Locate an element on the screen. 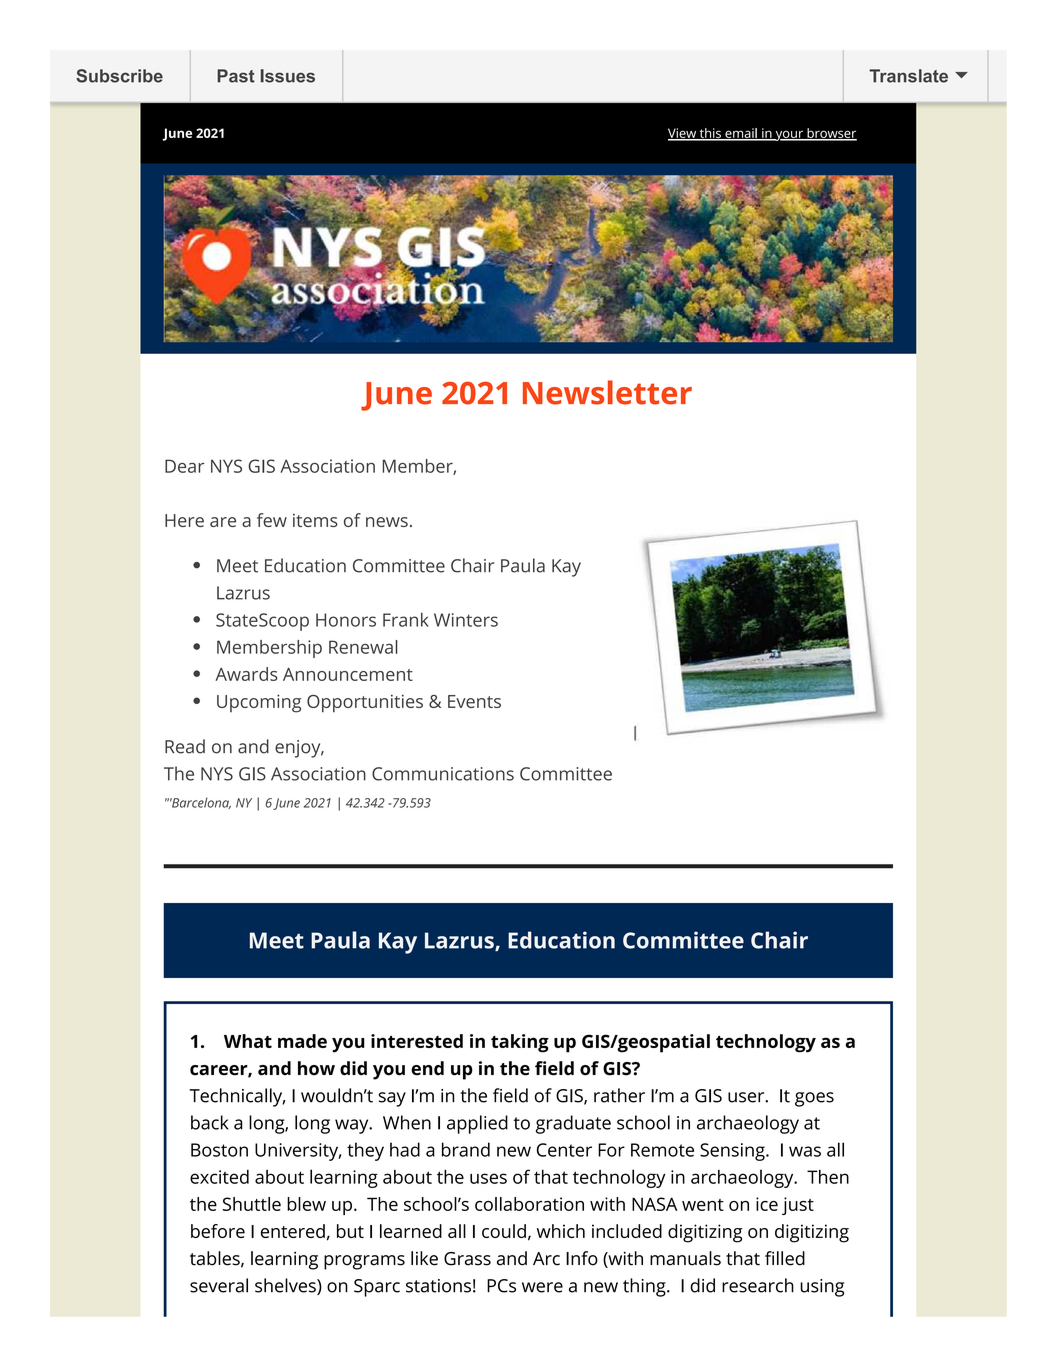 The height and width of the screenshot is (1365, 1055). could is located at coordinates (504, 1231).
